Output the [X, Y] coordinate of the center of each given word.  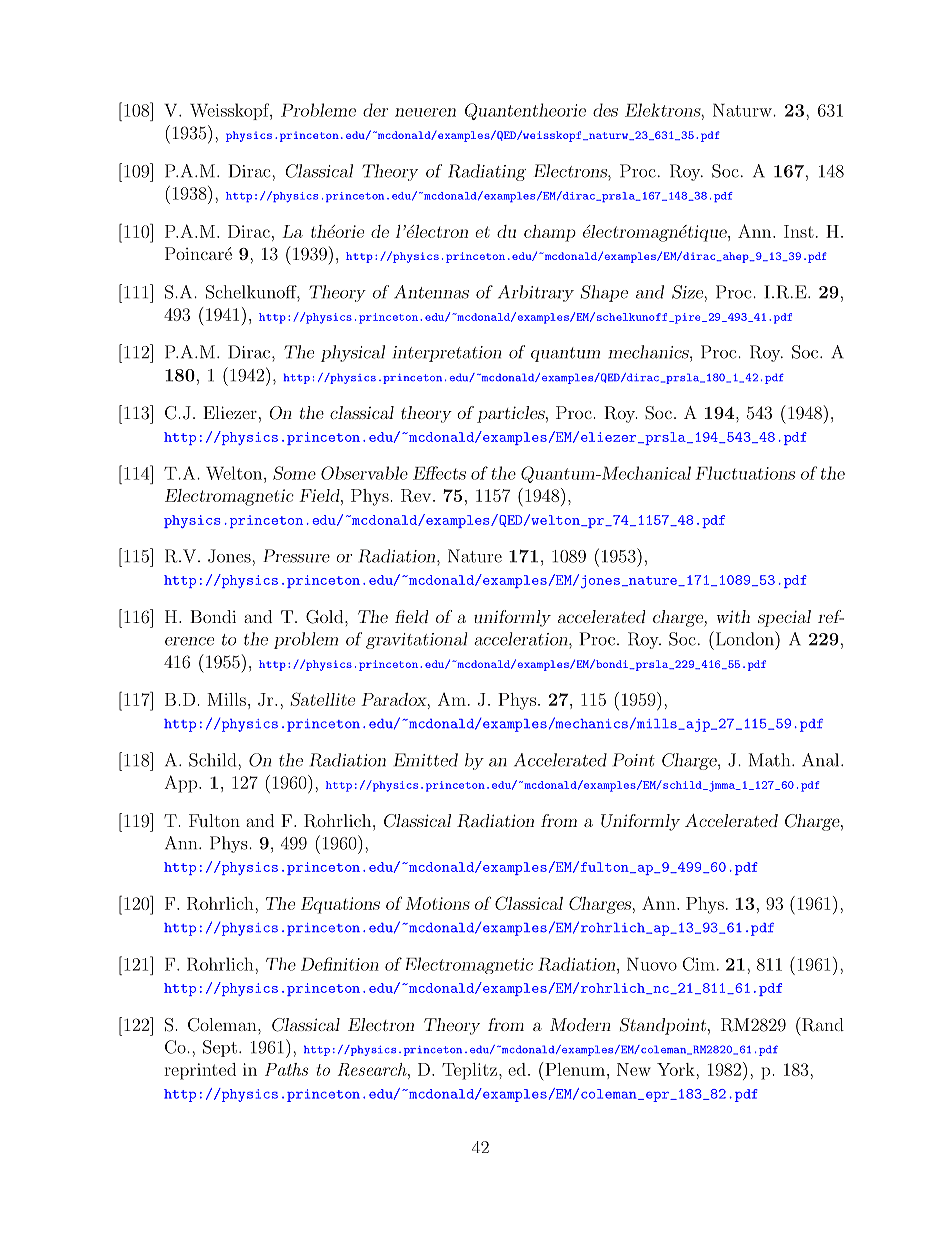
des [605, 110]
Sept [220, 1048]
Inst [799, 231]
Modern [580, 1024]
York [677, 1069]
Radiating [487, 172]
